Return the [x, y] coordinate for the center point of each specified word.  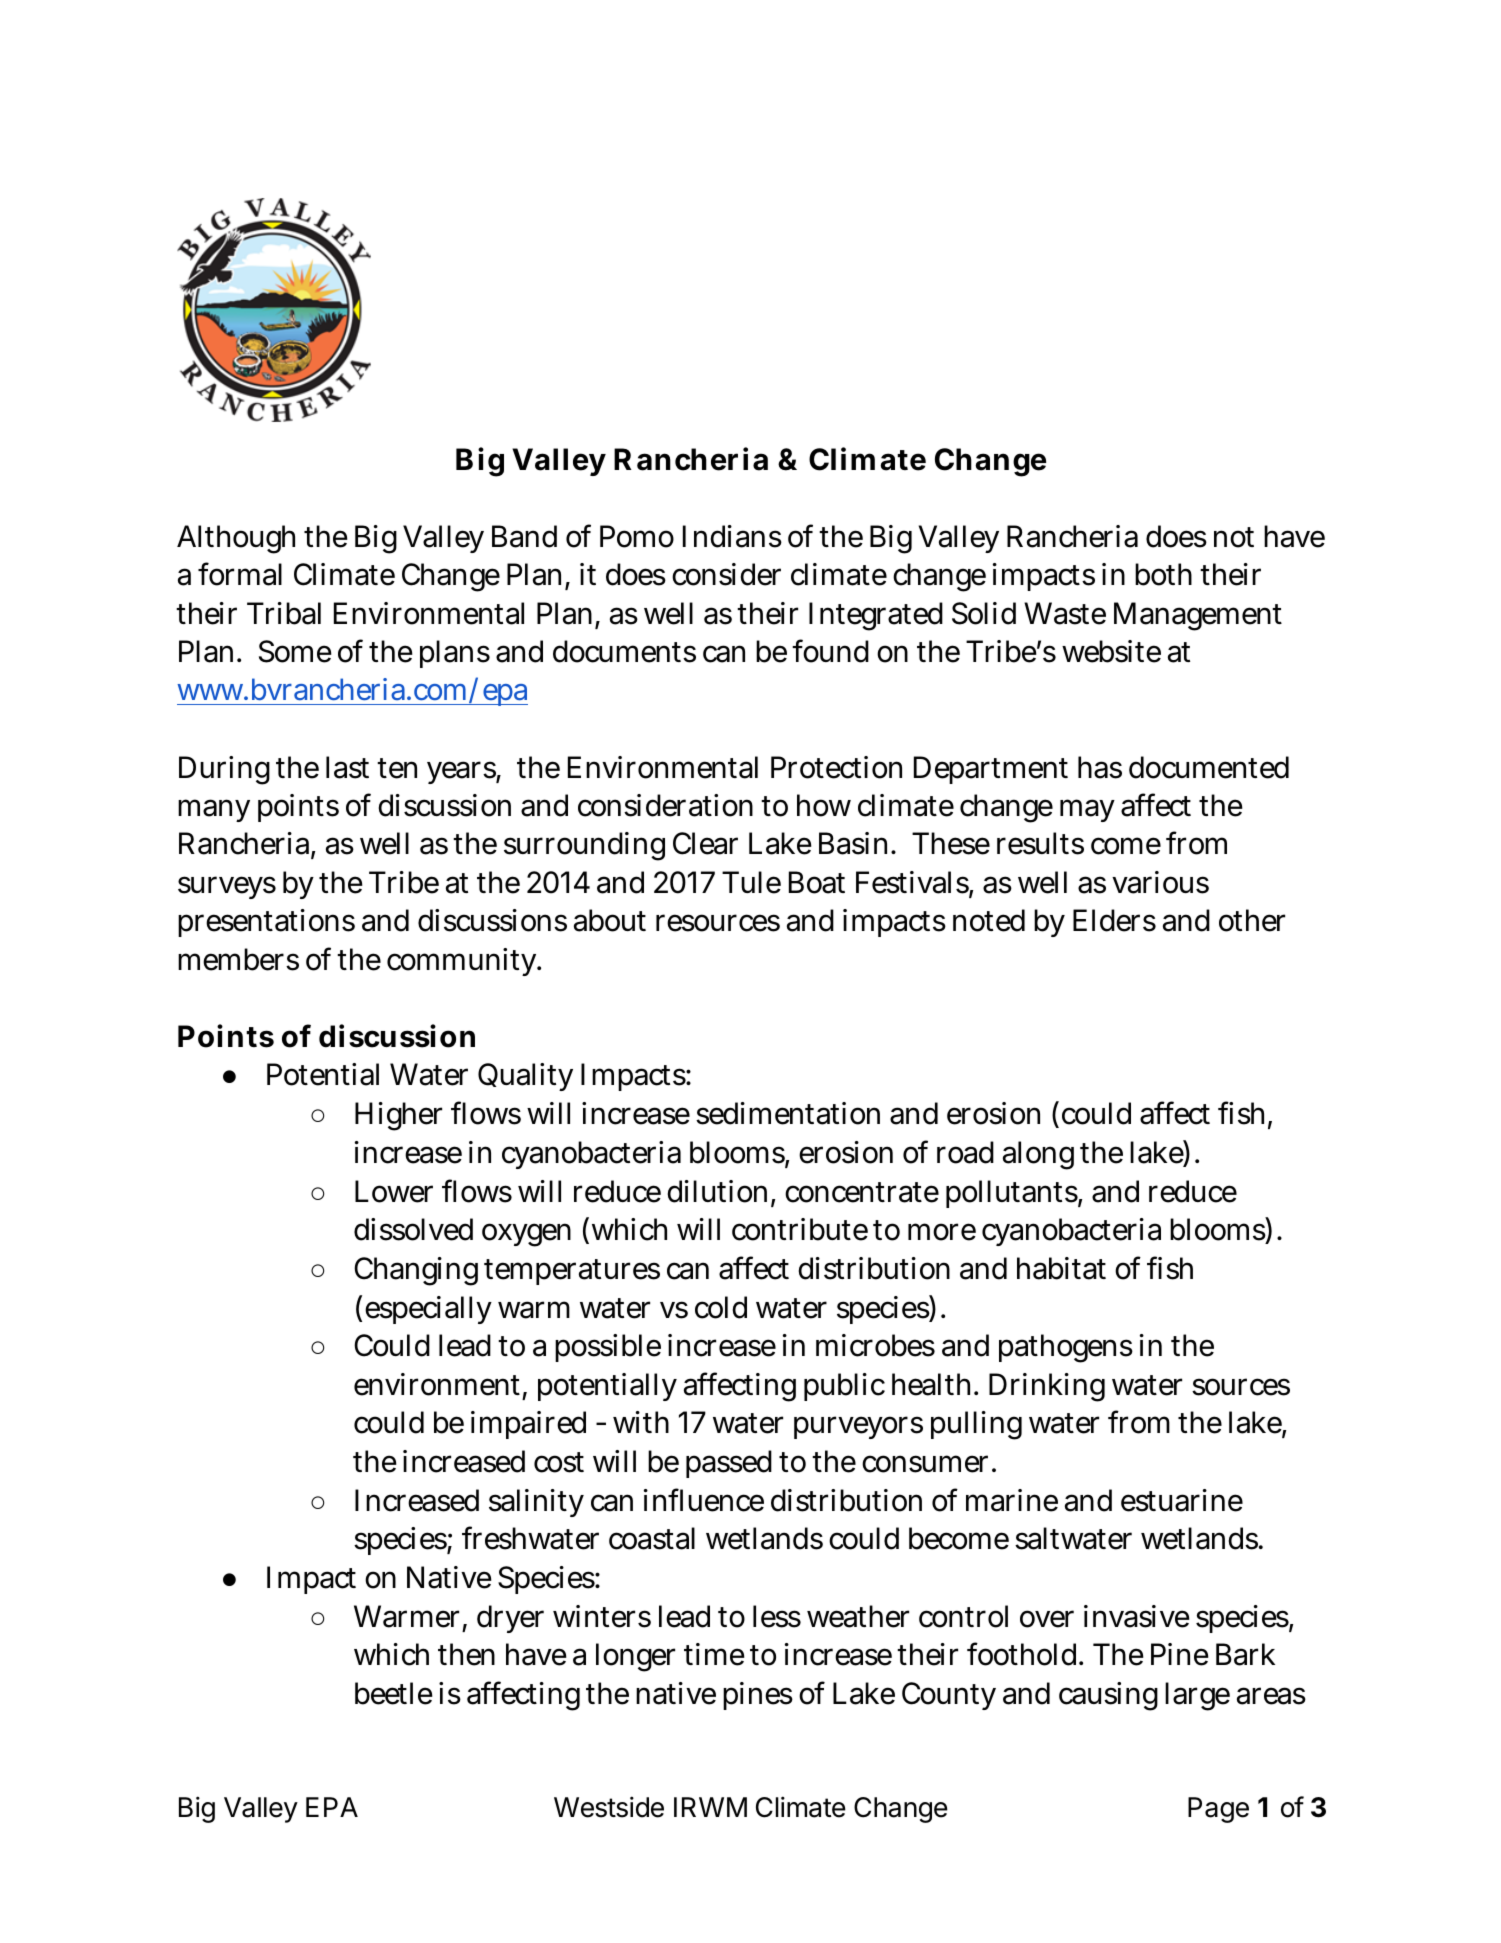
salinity [536, 1503]
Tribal [284, 613]
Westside [609, 1807]
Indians [732, 536]
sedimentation [788, 1113]
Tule [751, 882]
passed [729, 1464]
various [1160, 882]
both [1163, 574]
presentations [266, 923]
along [1038, 1155]
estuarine [1182, 1500]
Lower [394, 1191]
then [466, 1654]
